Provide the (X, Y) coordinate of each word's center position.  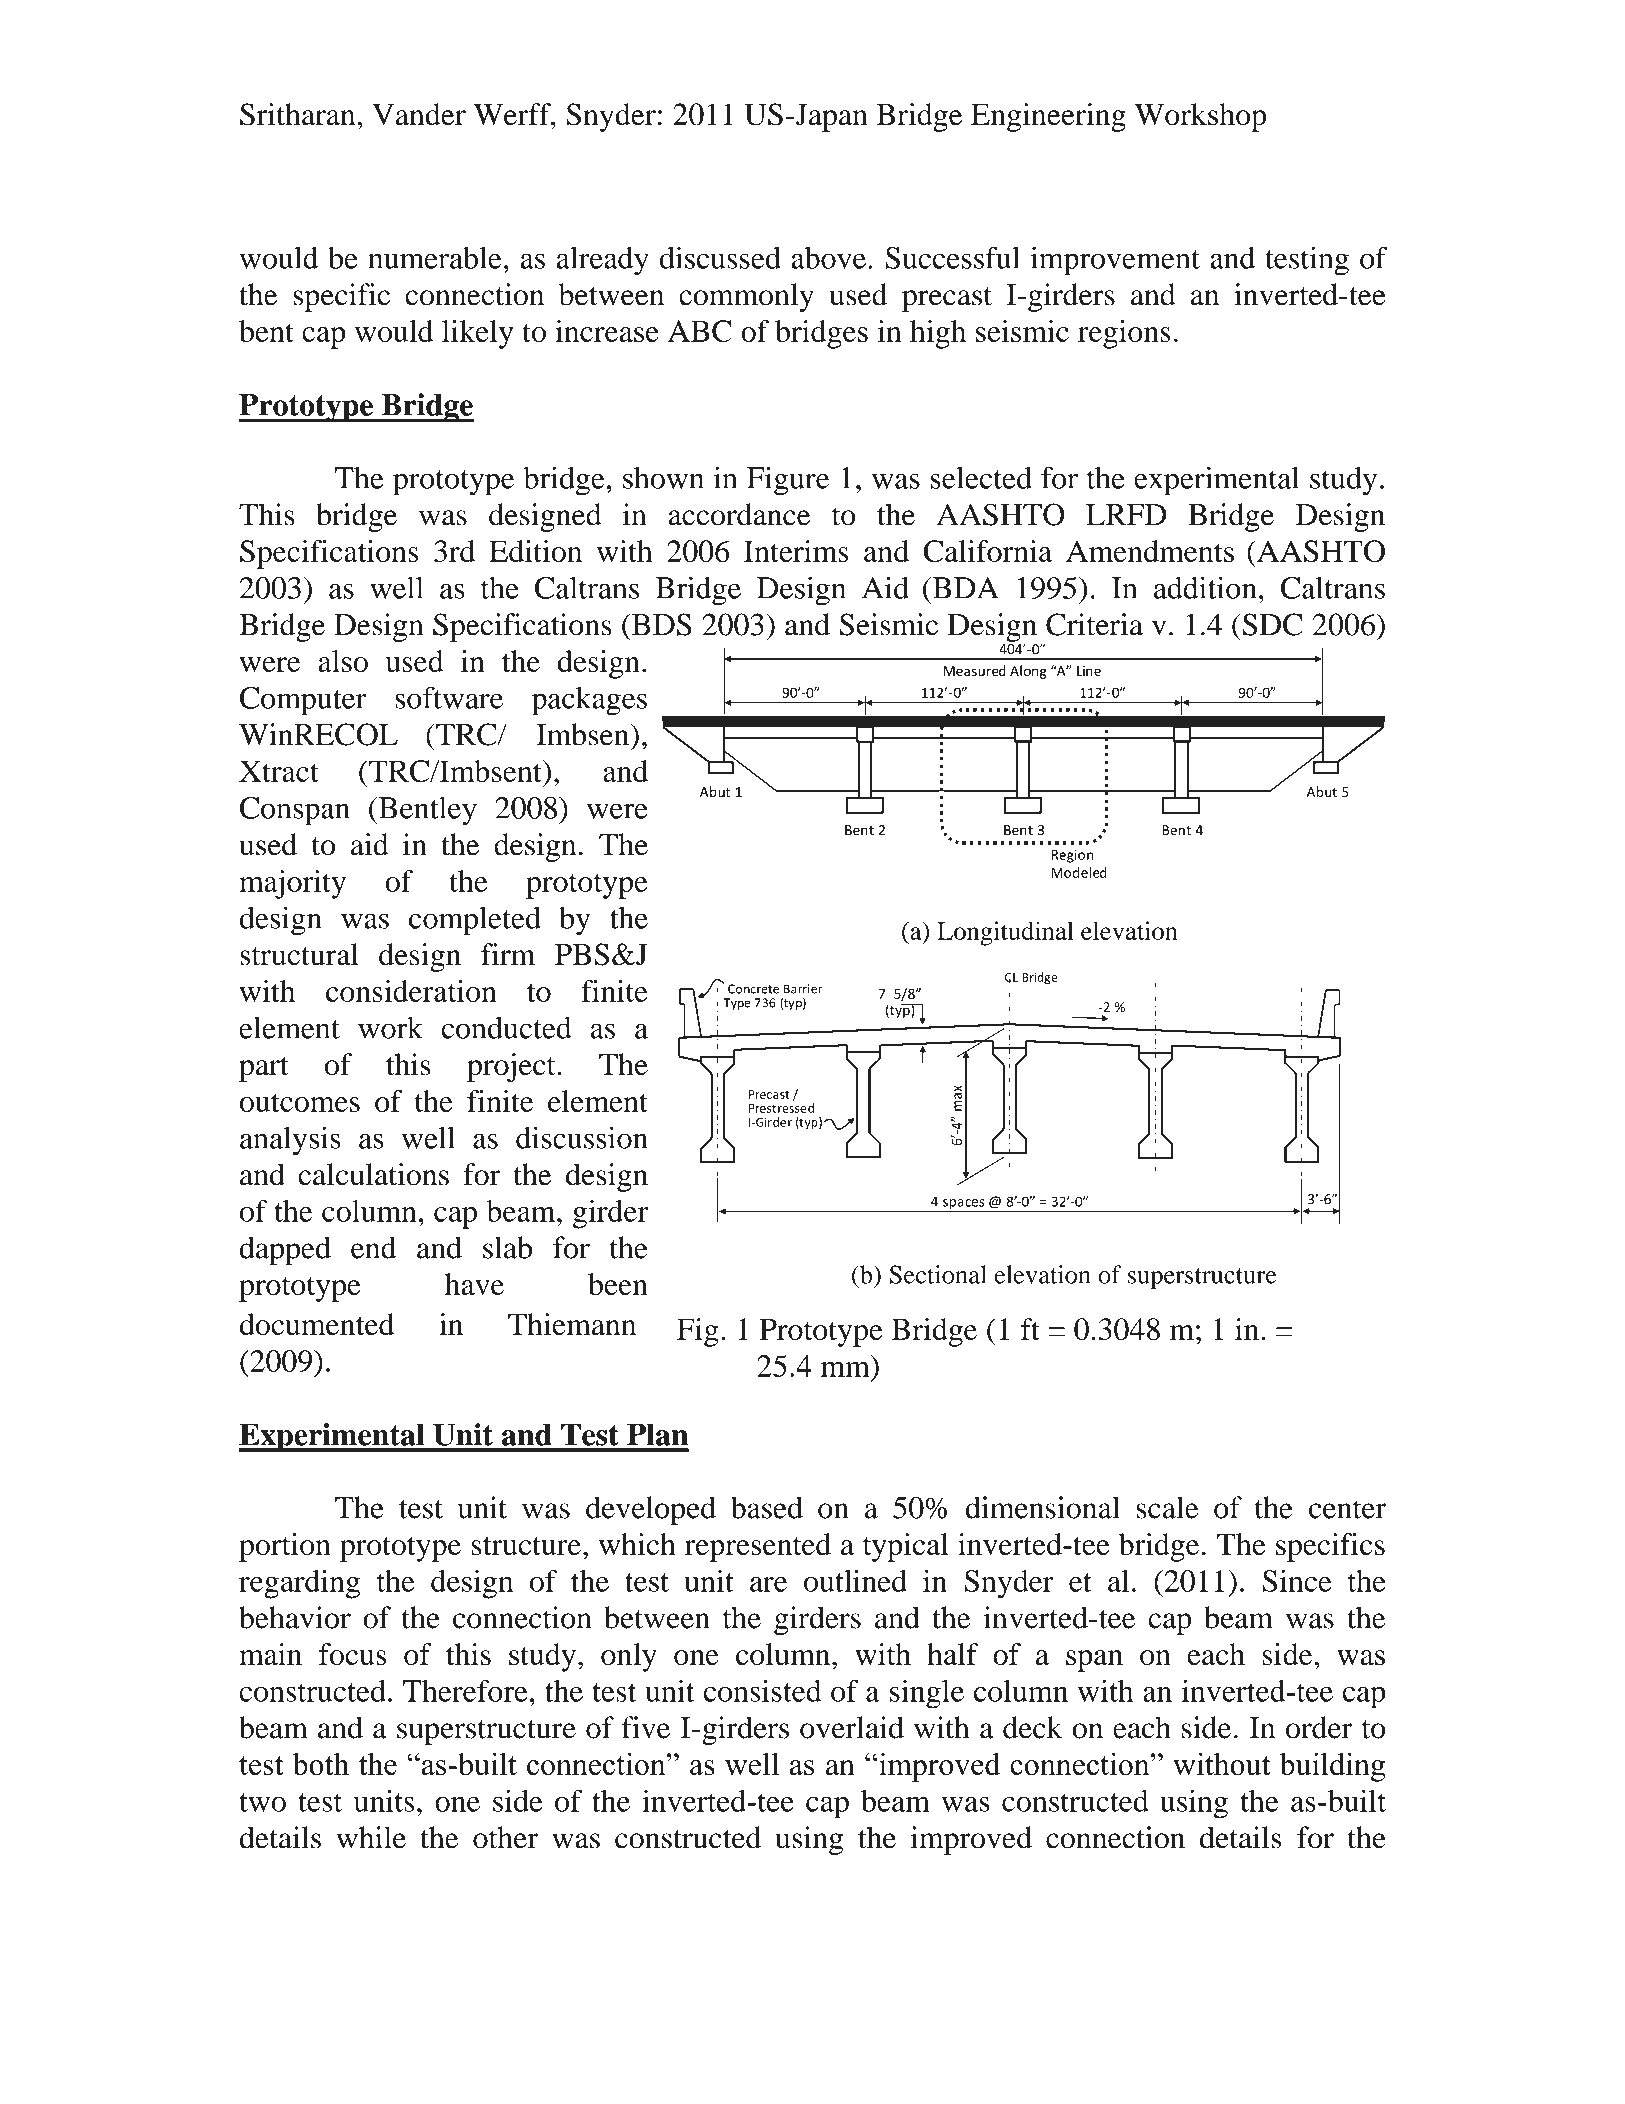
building (1332, 1767)
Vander (419, 114)
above (828, 258)
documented (317, 1324)
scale (1167, 1507)
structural (299, 954)
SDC (1273, 624)
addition (1205, 587)
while (371, 1837)
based (767, 1507)
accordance (739, 514)
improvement (1115, 261)
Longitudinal (1005, 933)
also (343, 661)
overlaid (852, 1727)
